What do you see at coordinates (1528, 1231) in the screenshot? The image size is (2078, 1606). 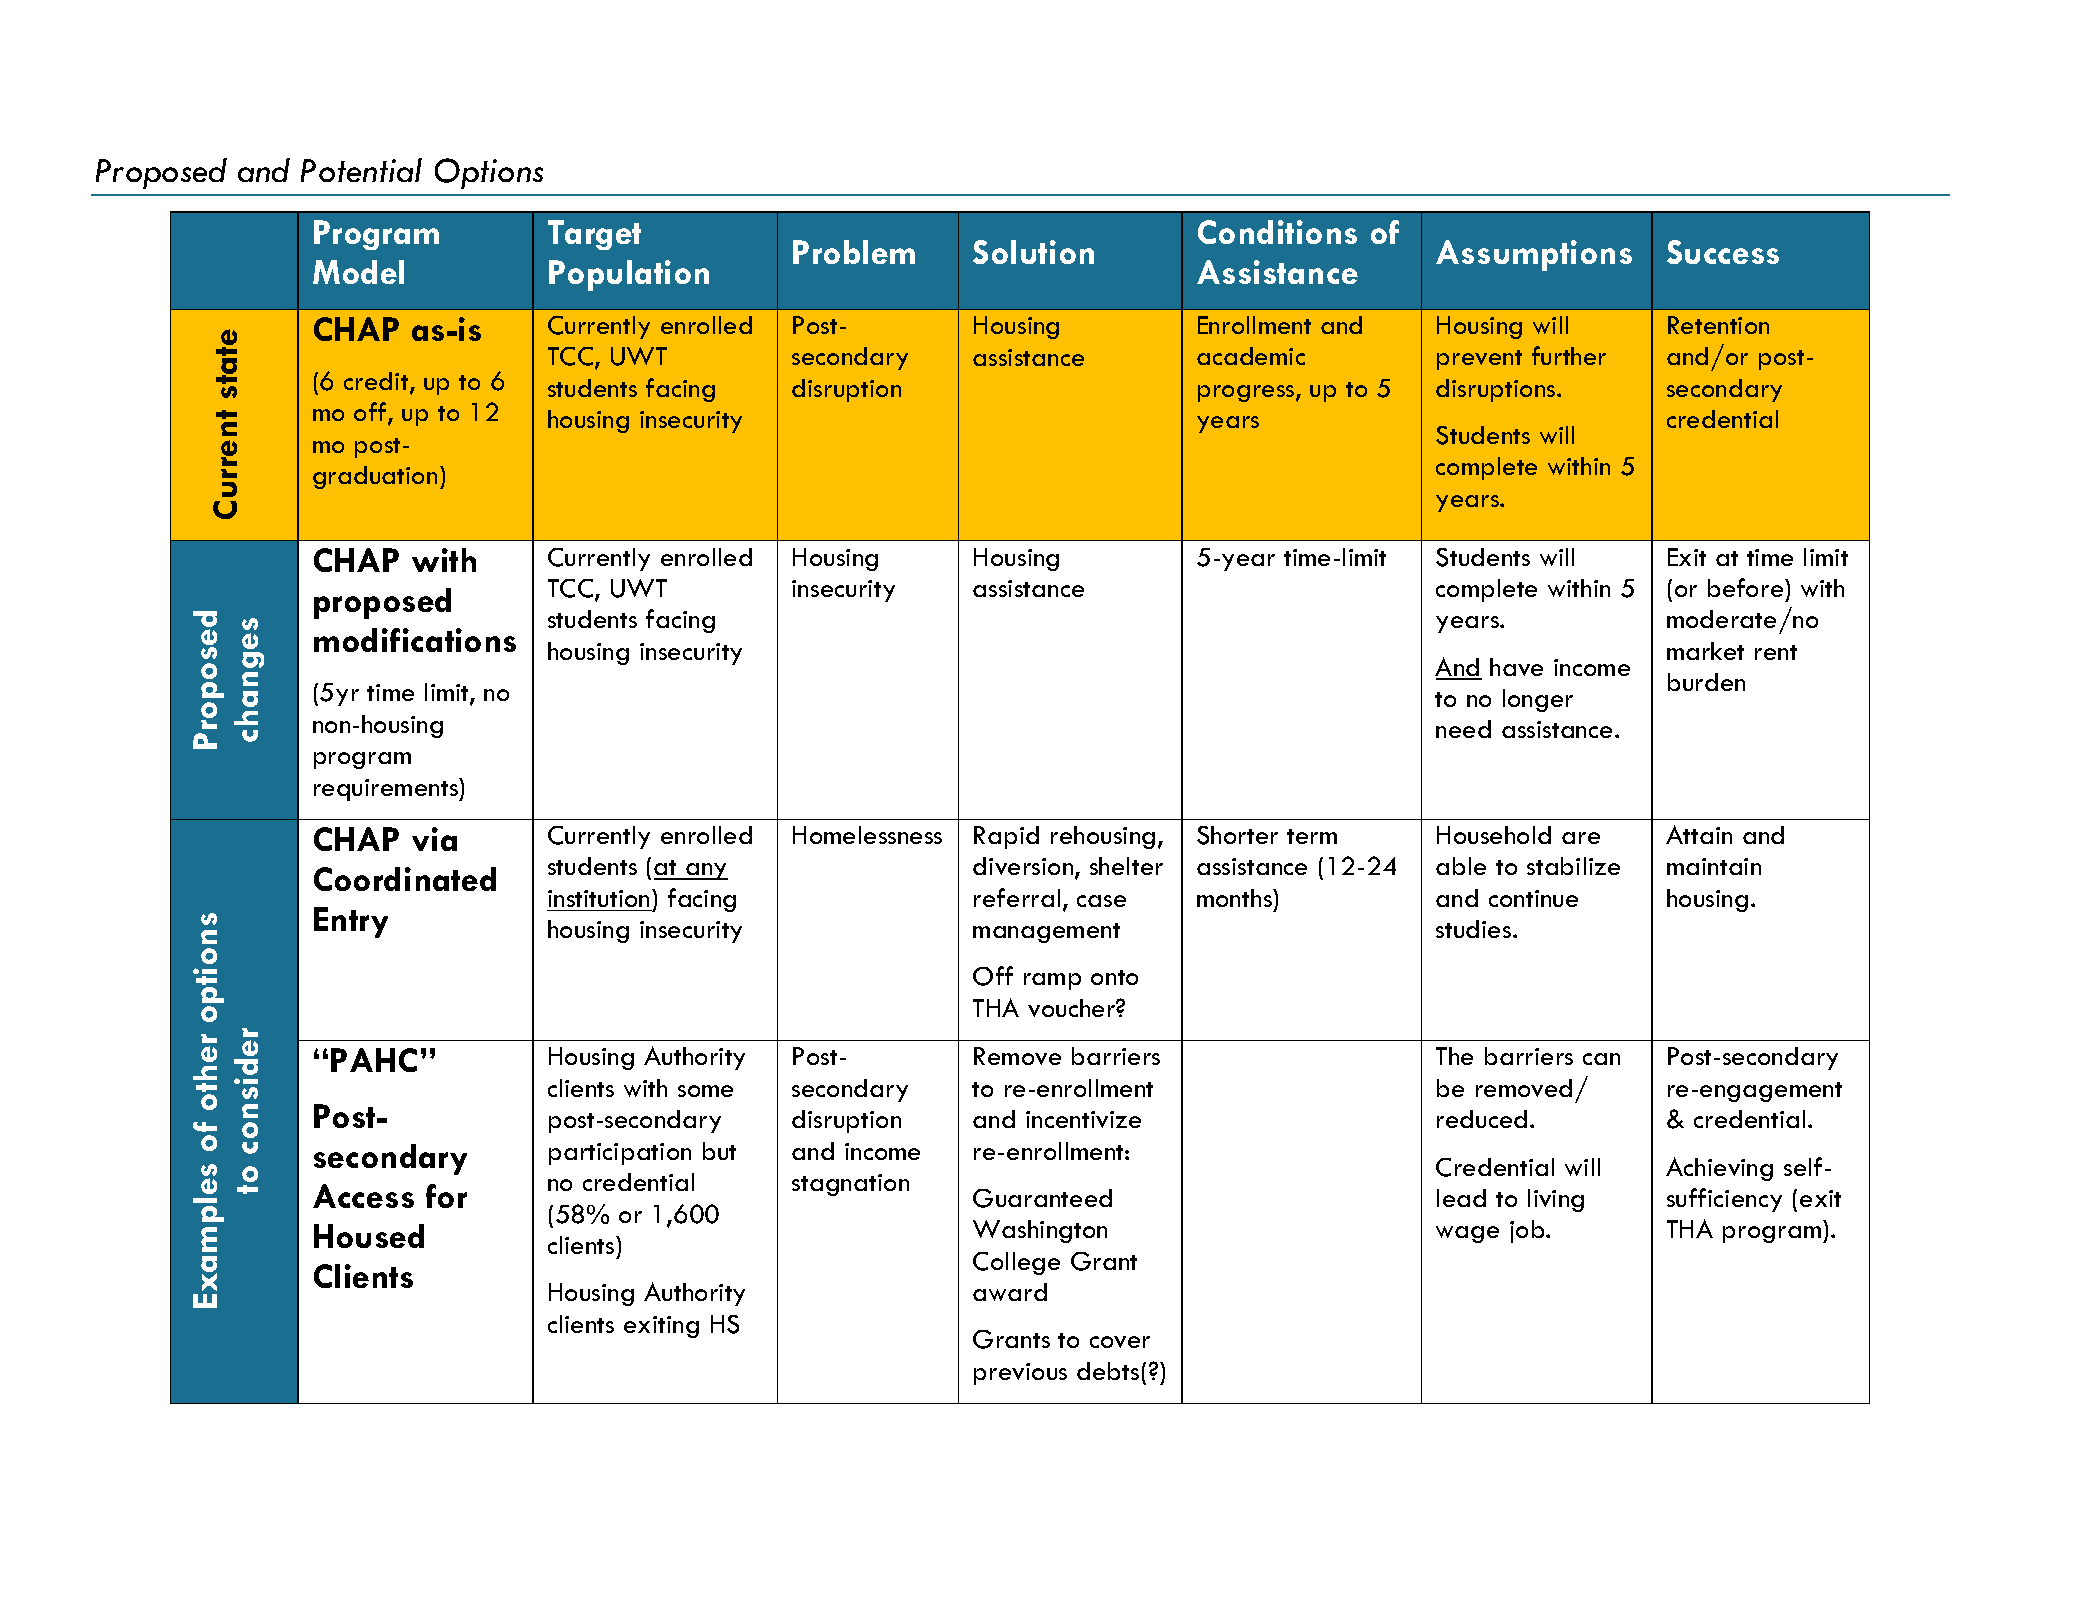 I see `job` at bounding box center [1528, 1231].
